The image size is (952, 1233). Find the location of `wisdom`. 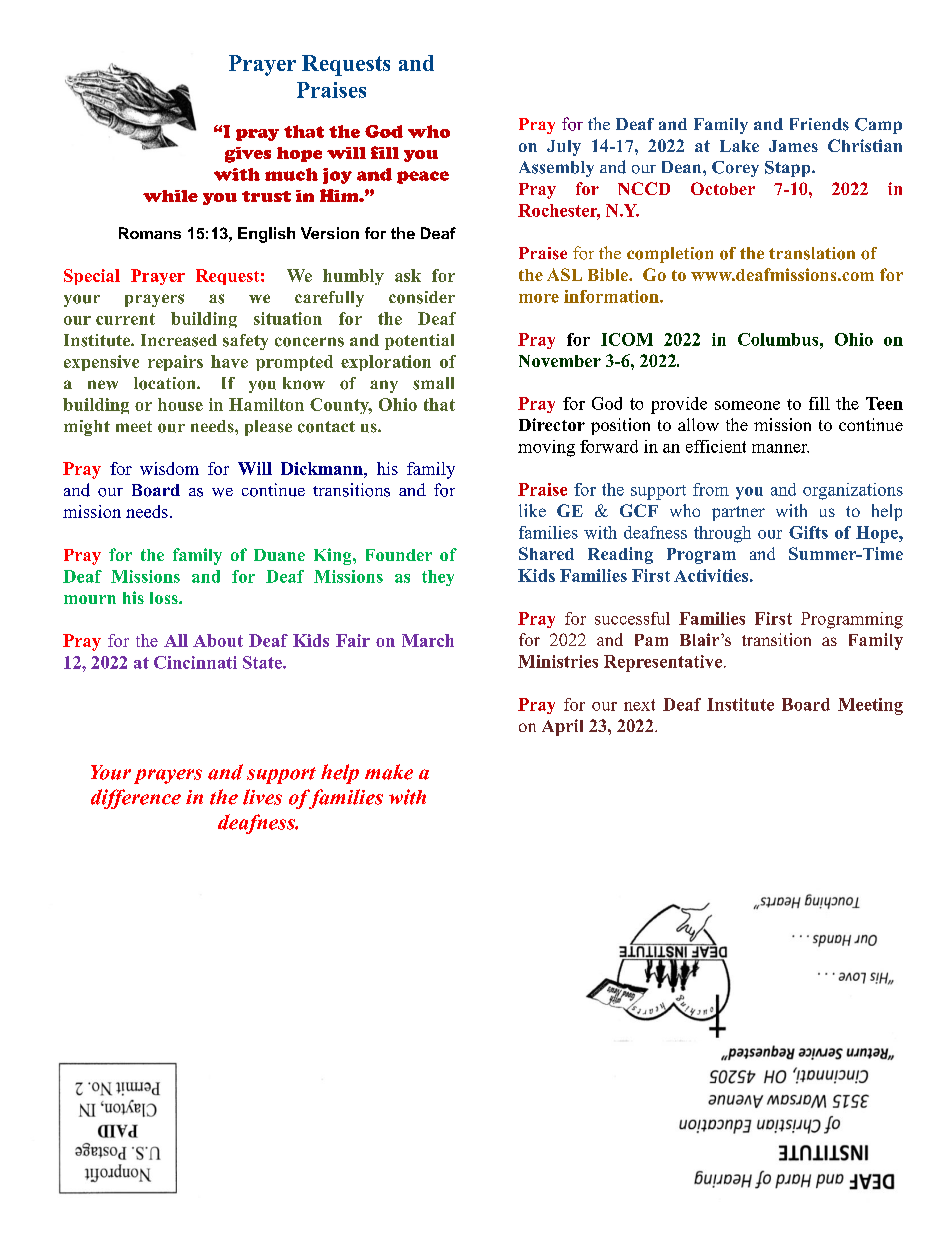

wisdom is located at coordinates (169, 468).
